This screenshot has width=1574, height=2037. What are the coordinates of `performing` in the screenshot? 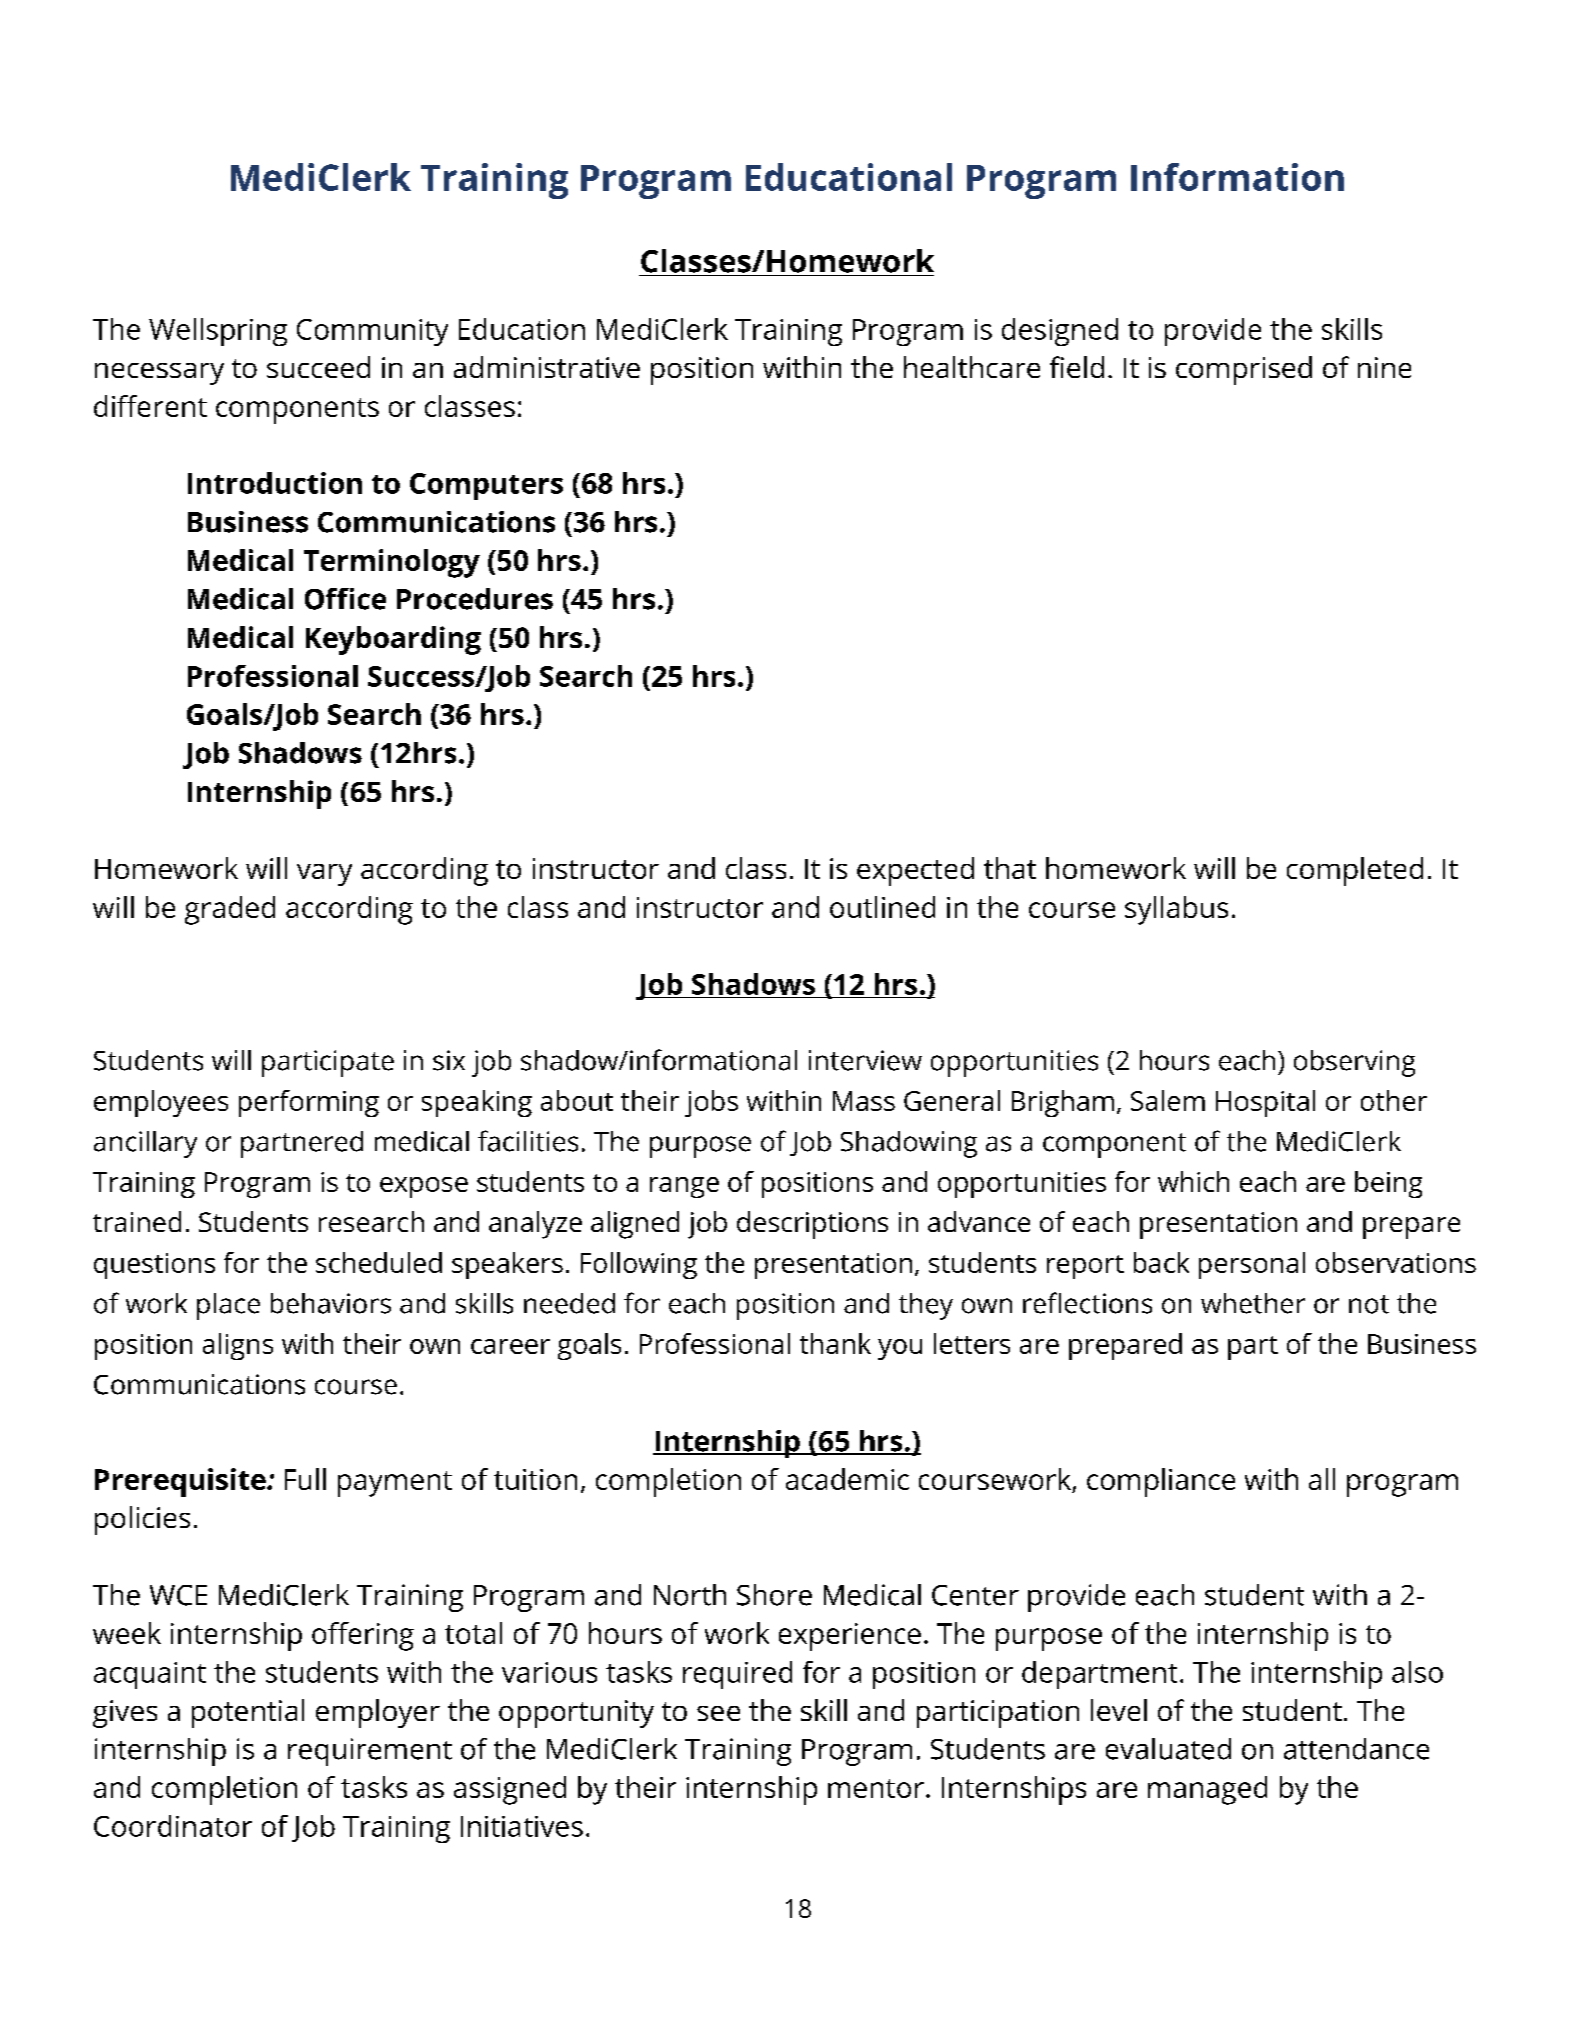 It's located at (309, 1103).
